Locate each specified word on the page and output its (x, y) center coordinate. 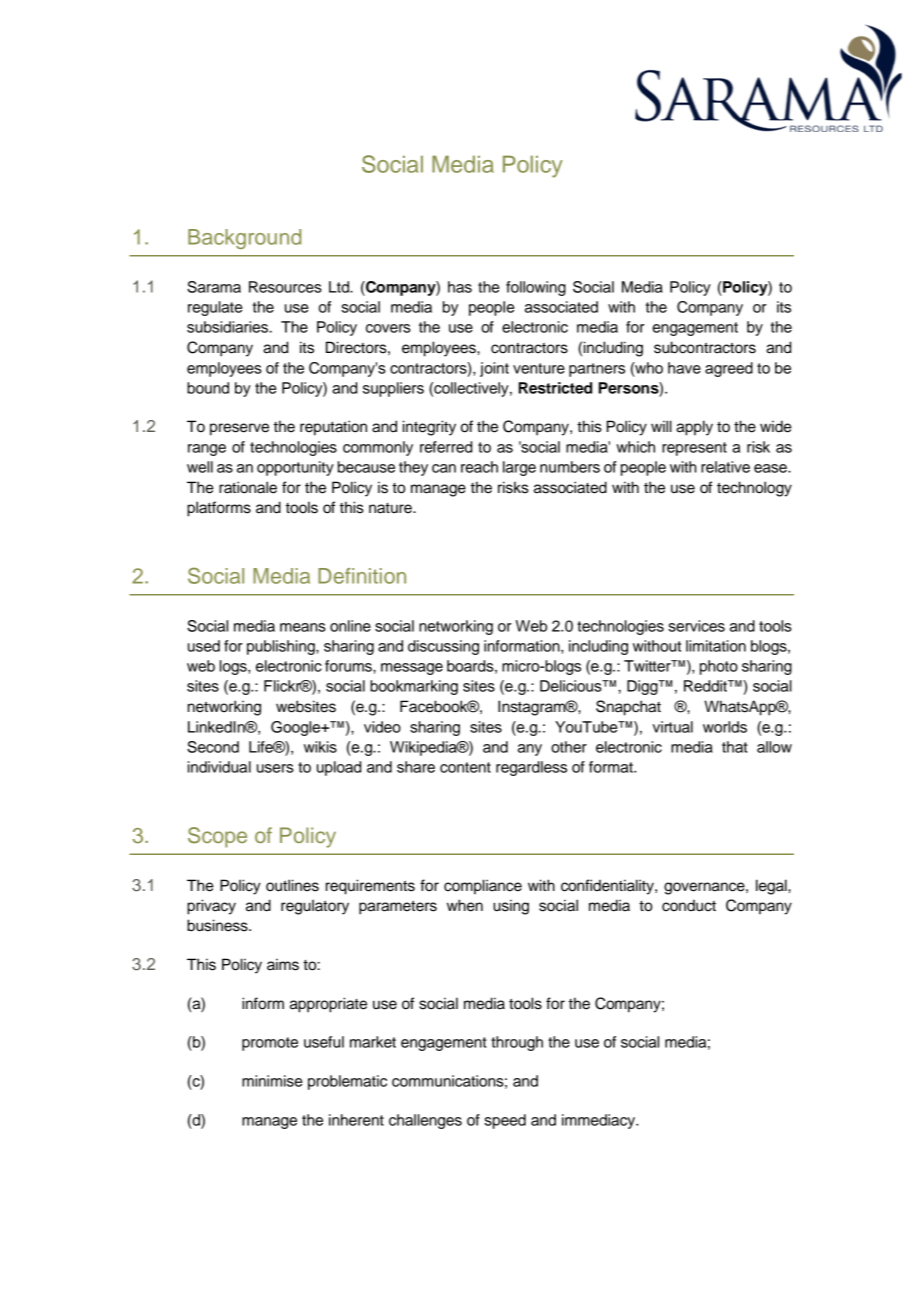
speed (505, 1121)
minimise (272, 1081)
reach (479, 467)
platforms (219, 509)
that (735, 747)
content (465, 767)
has (460, 287)
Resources (285, 287)
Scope (217, 837)
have (684, 368)
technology (754, 489)
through (517, 1043)
